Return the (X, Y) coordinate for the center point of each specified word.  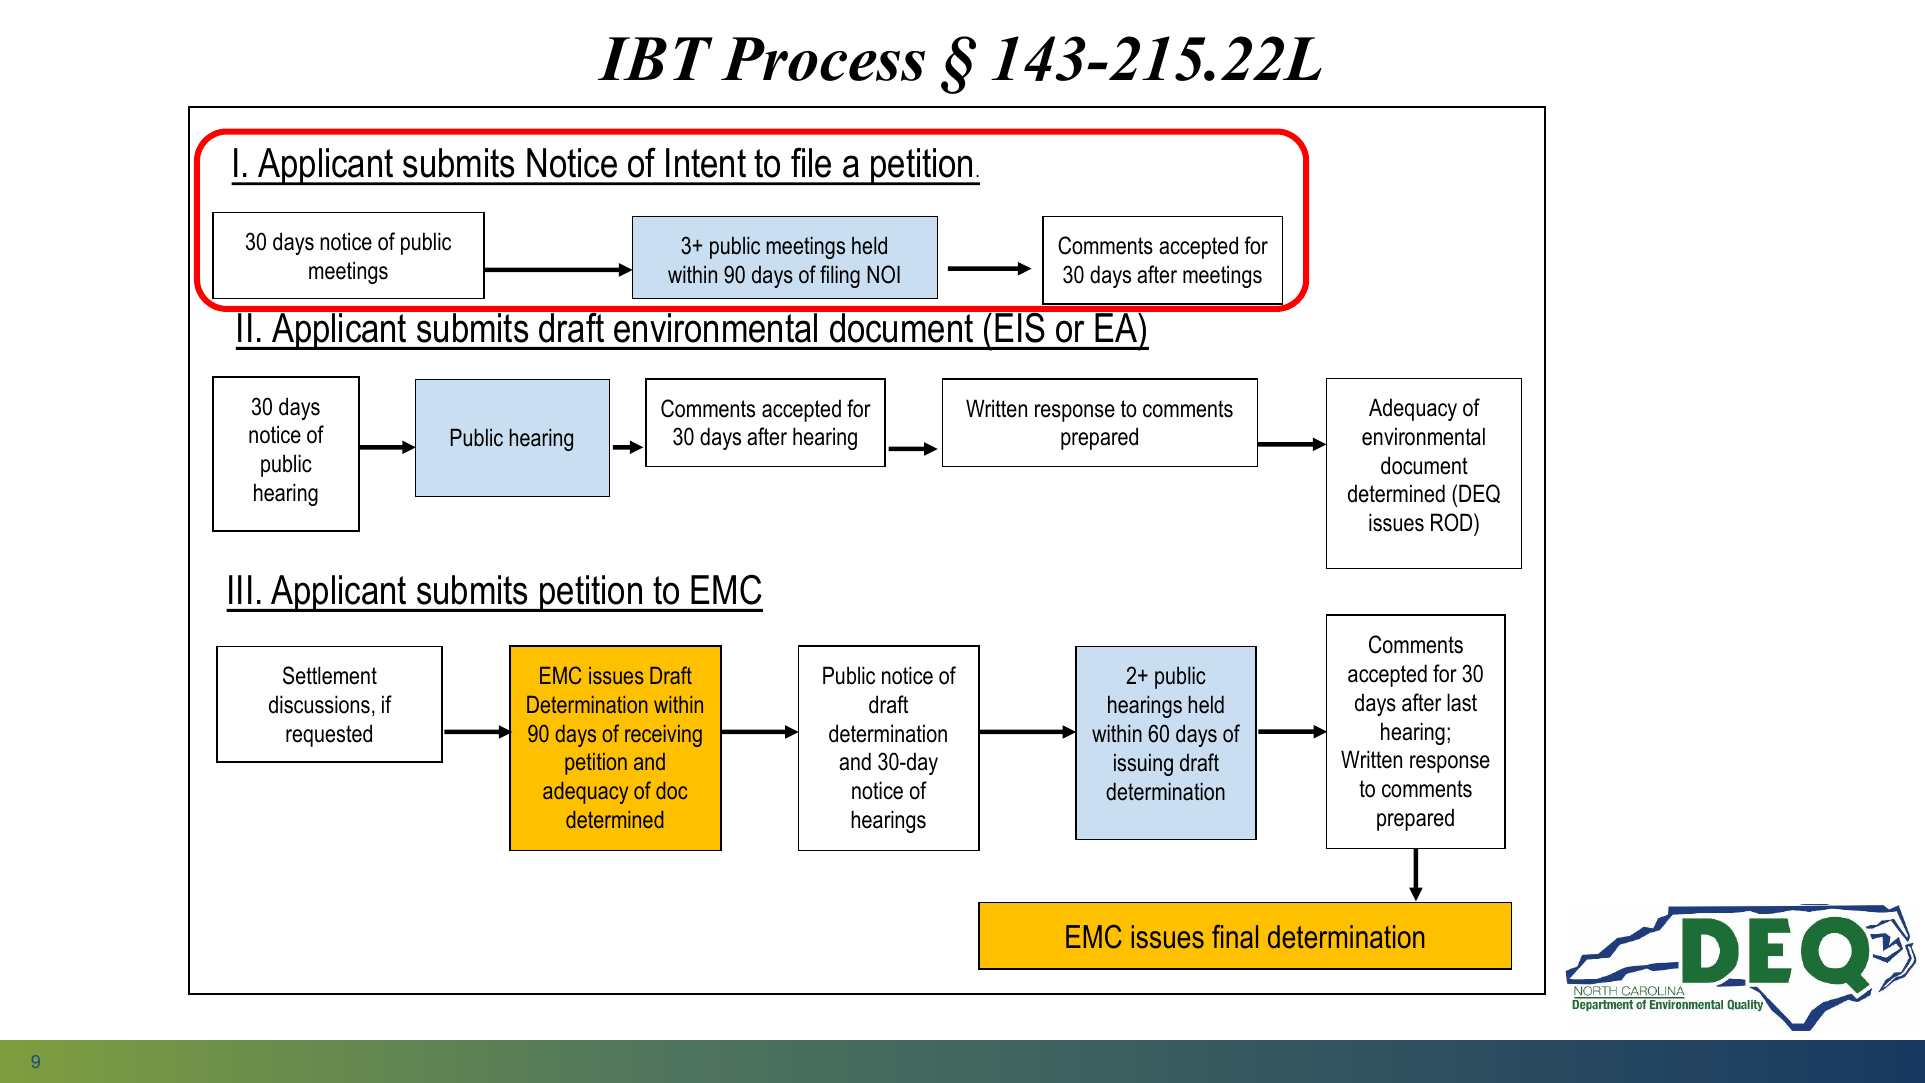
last (1462, 702)
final (1235, 937)
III (240, 589)
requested (329, 735)
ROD (1453, 524)
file (811, 162)
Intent (706, 163)
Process (823, 59)
